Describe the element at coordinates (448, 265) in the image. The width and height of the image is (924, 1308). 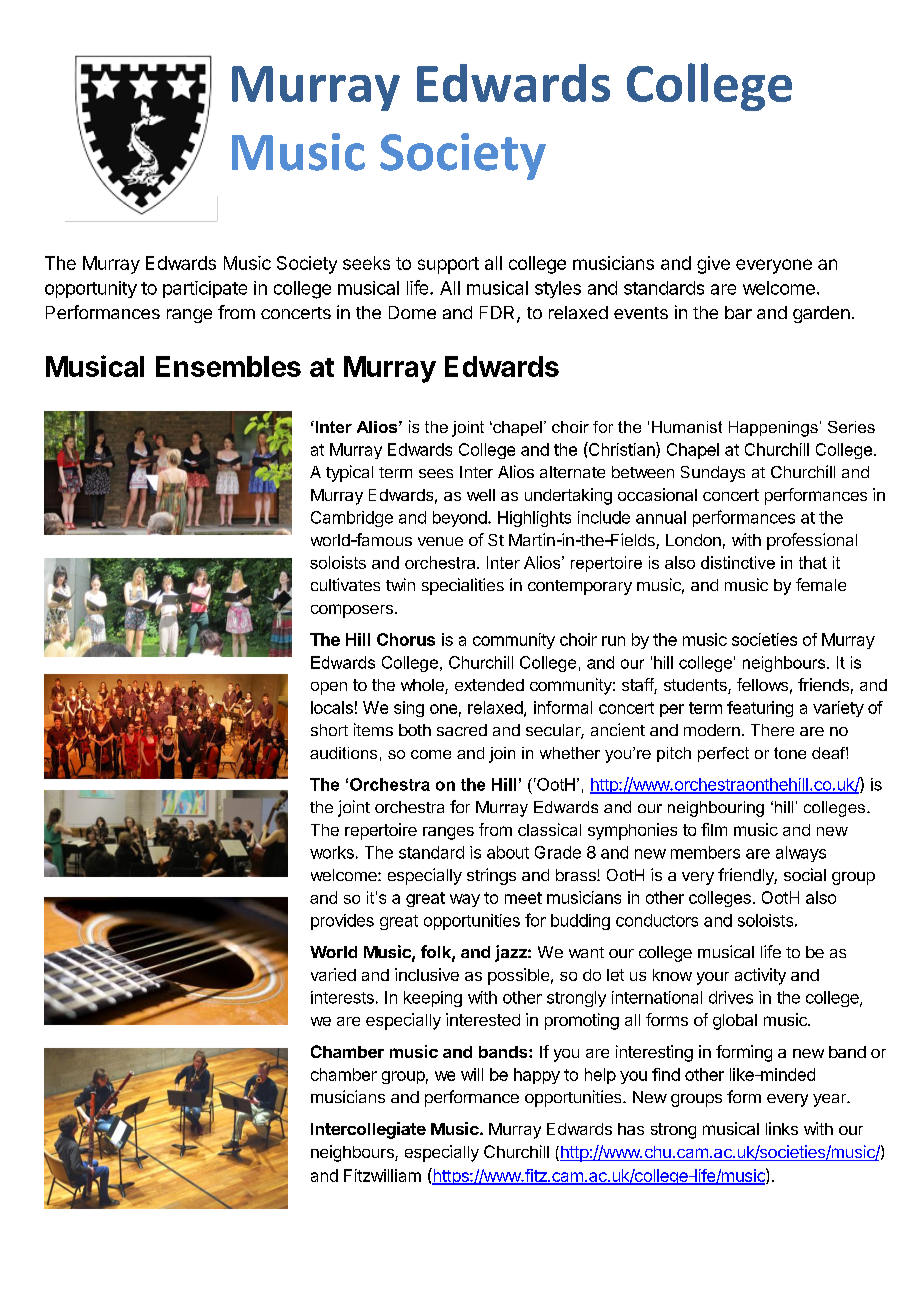
I see `support` at that location.
